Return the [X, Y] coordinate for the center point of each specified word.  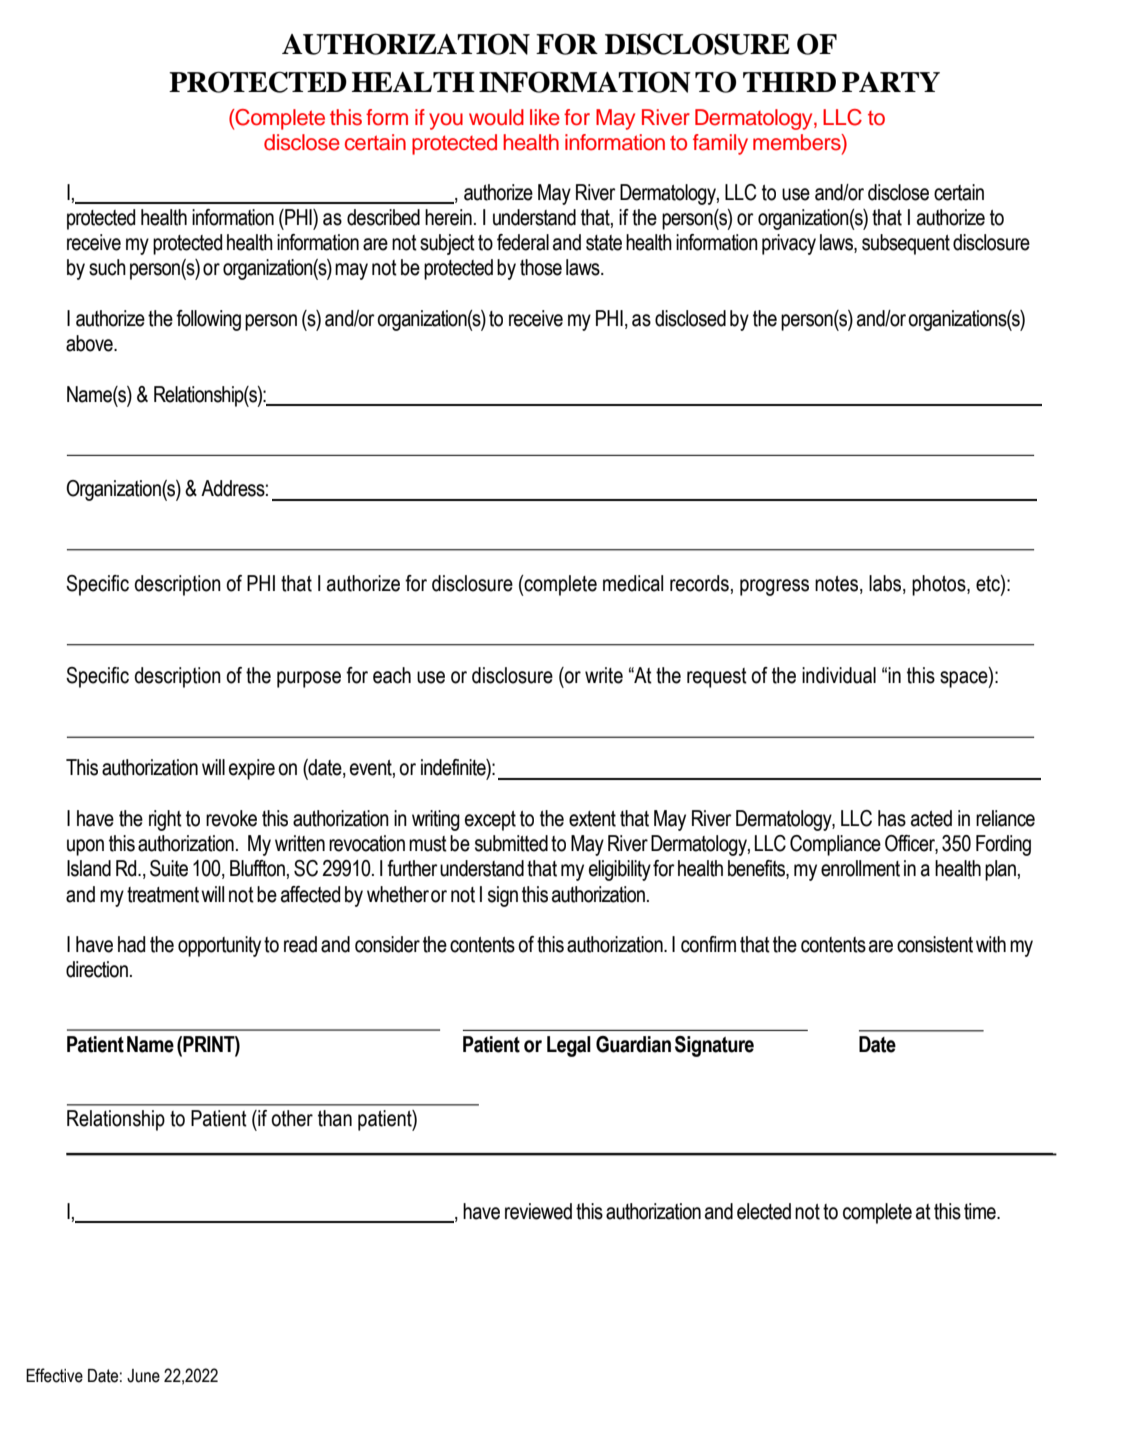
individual [839, 675]
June [143, 1376]
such [107, 267]
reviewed [538, 1211]
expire [252, 769]
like [545, 117]
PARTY [891, 82]
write [604, 675]
